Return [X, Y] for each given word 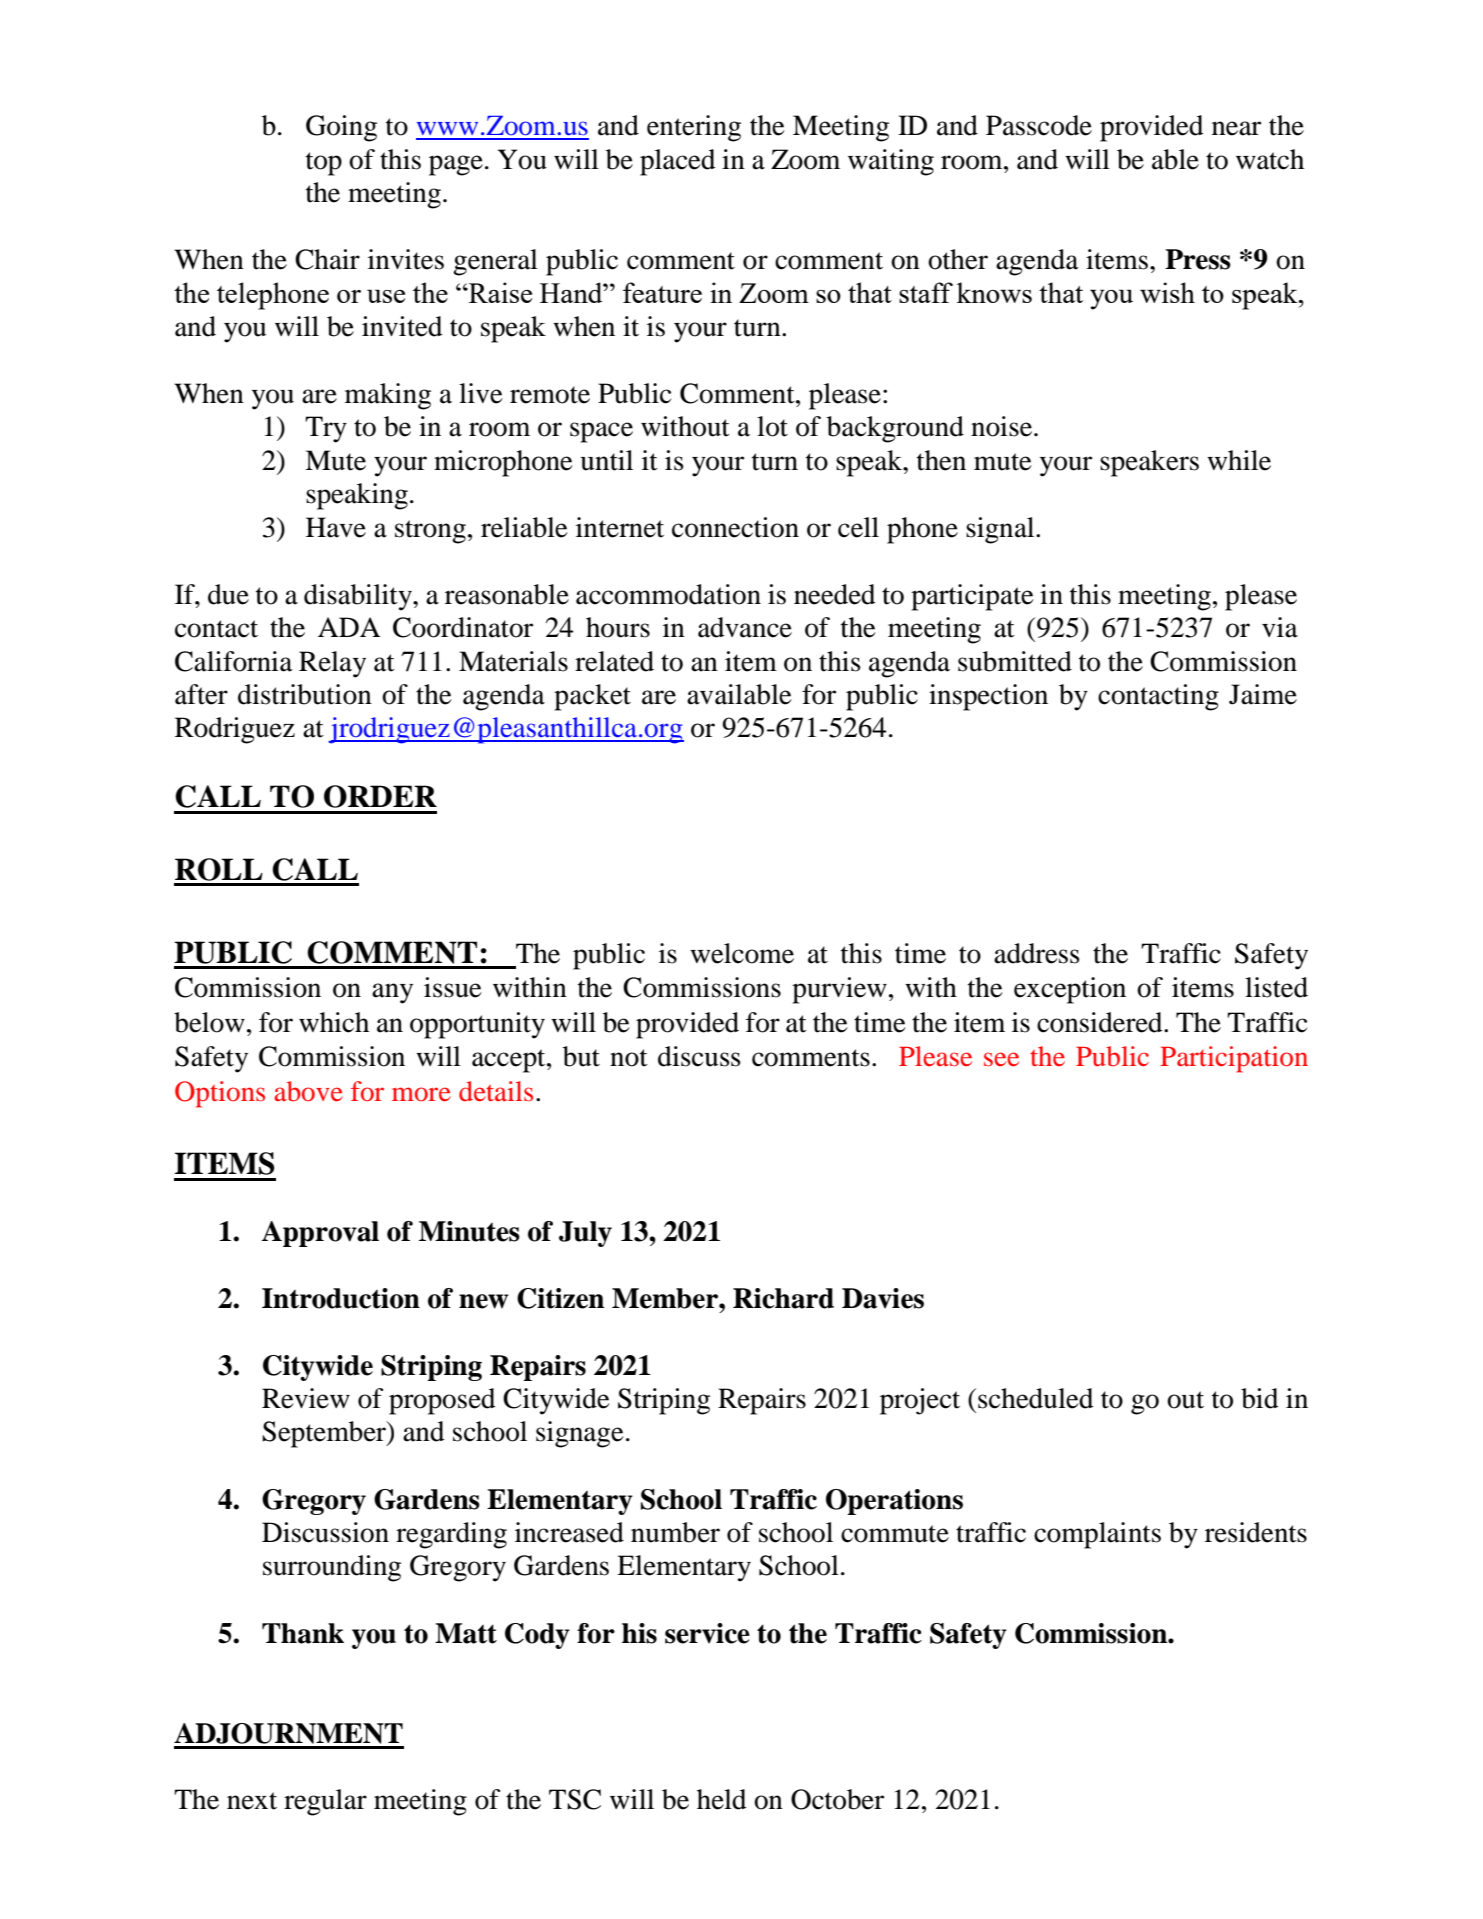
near [1236, 128]
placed [678, 162]
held [722, 1799]
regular [325, 1802]
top [324, 164]
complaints [1097, 1535]
